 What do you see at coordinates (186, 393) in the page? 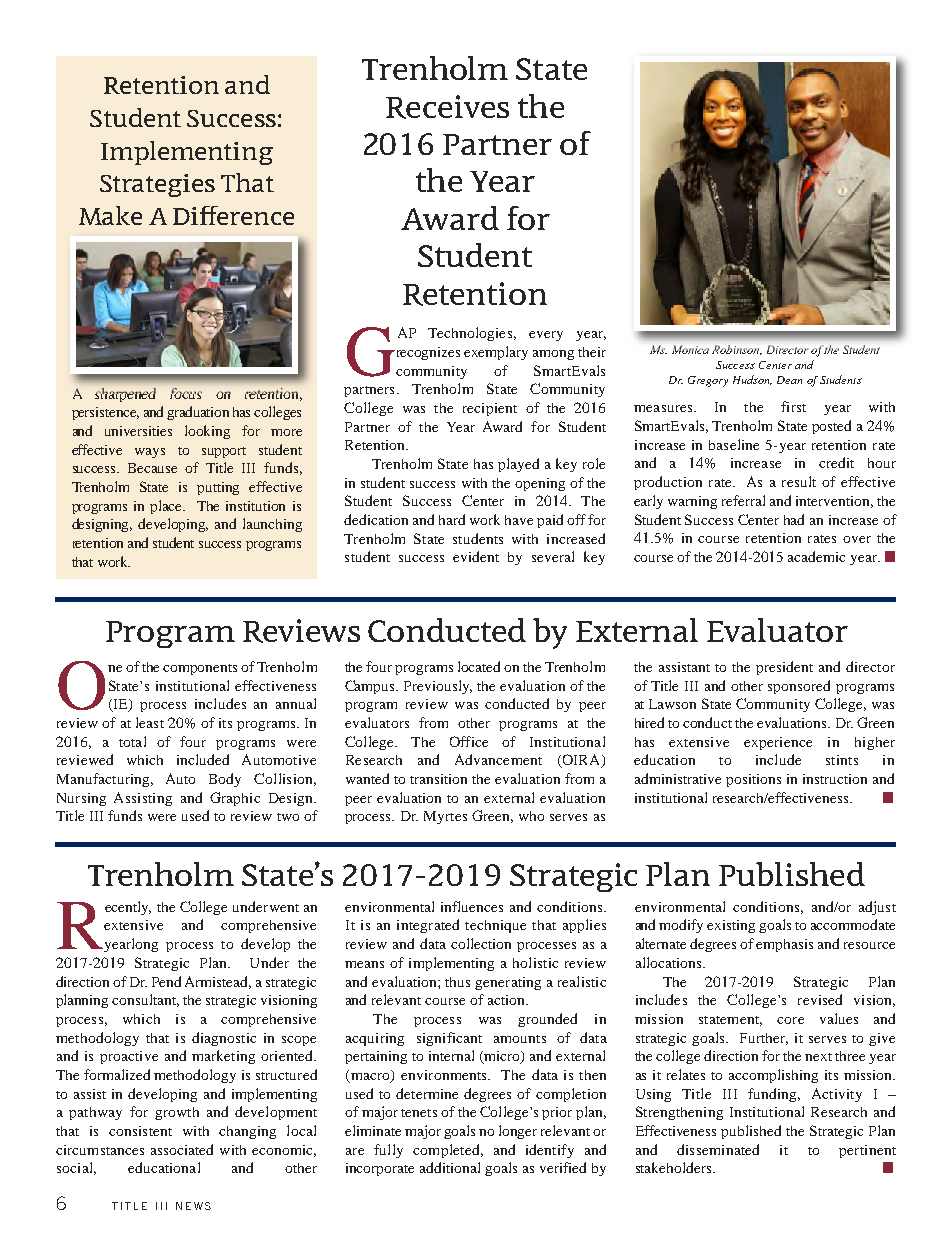
I see `focus` at bounding box center [186, 393].
